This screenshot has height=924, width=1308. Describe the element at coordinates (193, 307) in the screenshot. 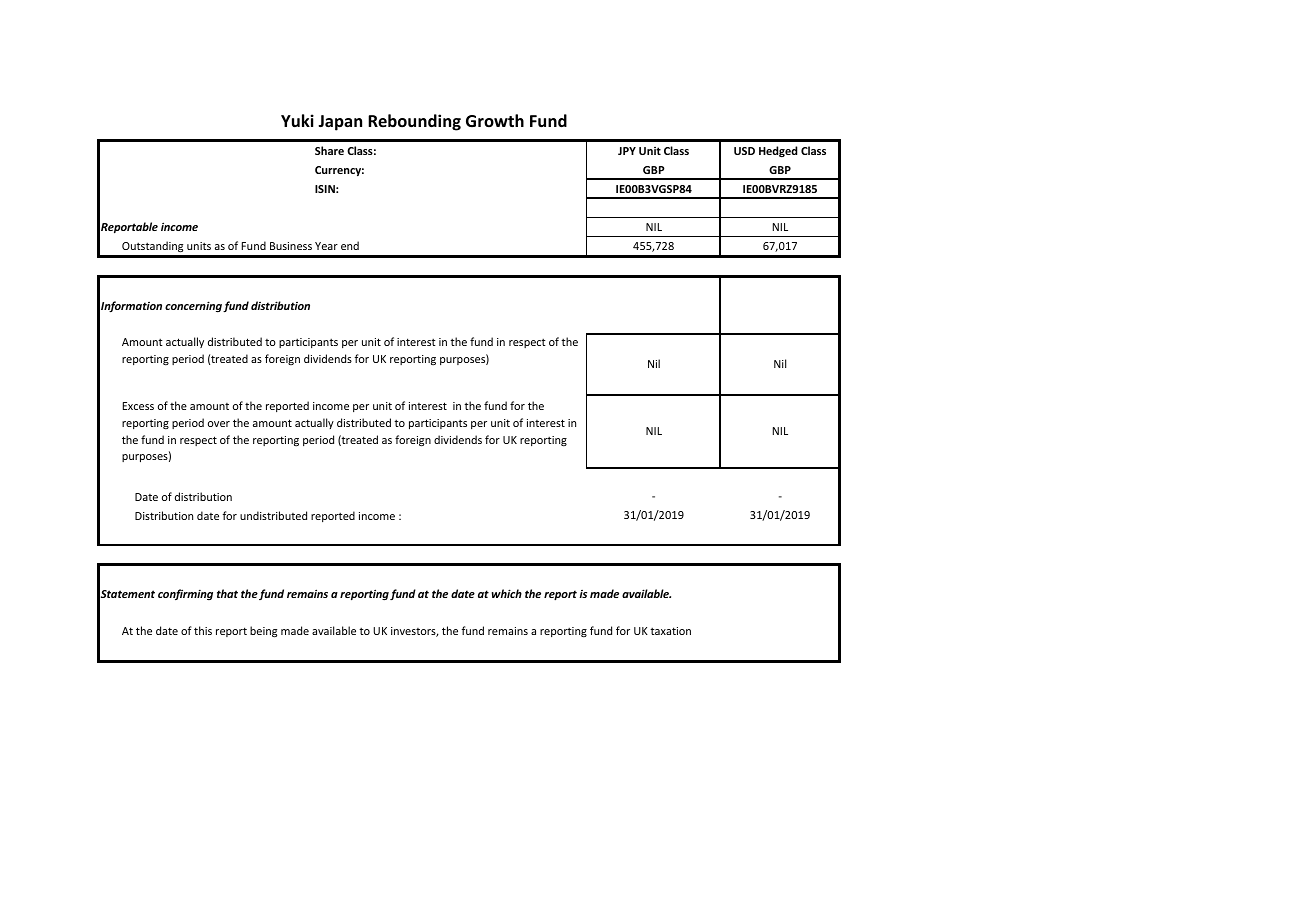

I see `concerning` at that location.
